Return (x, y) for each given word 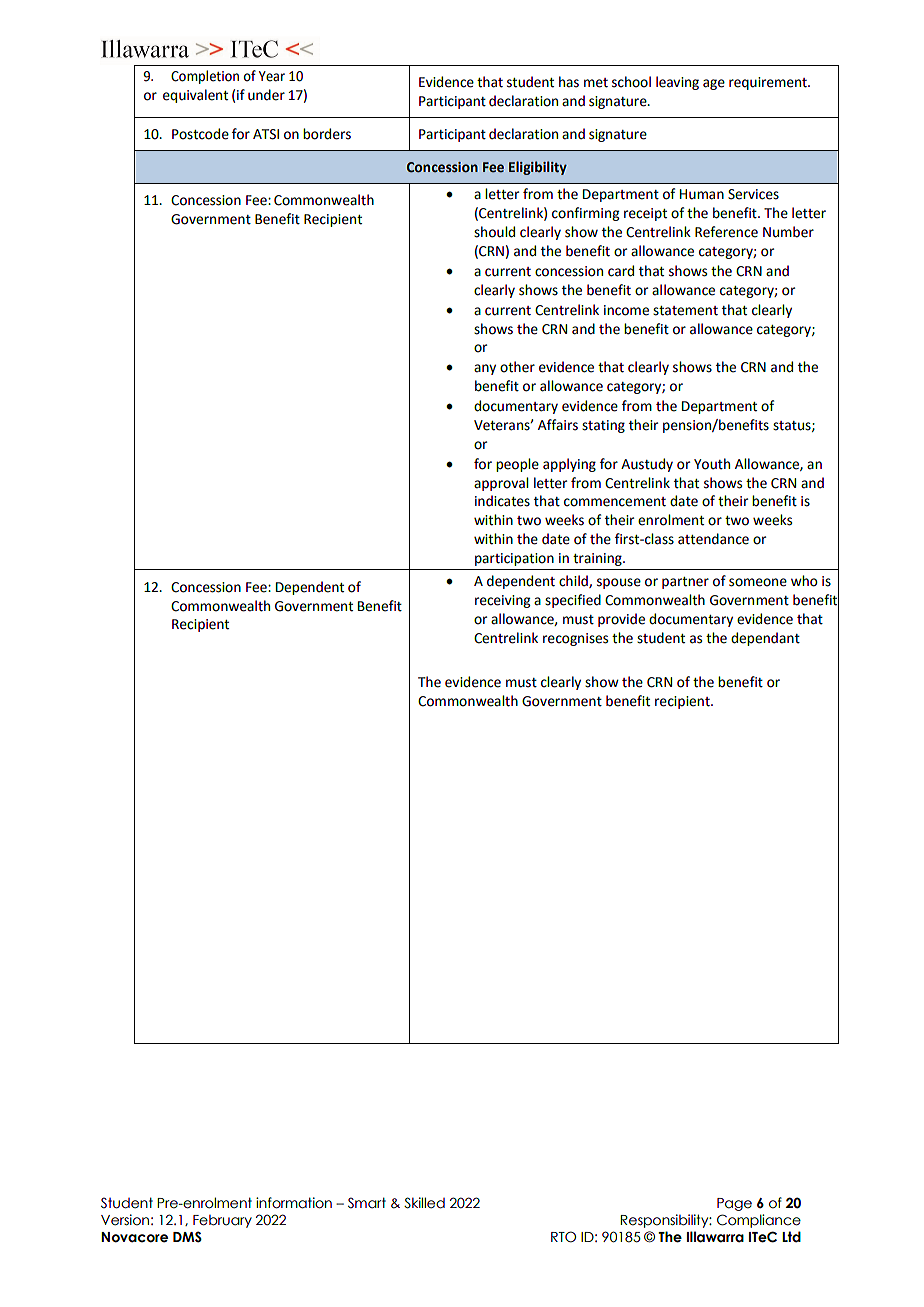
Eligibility (538, 168)
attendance (713, 539)
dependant (765, 639)
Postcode (200, 134)
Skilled (424, 1203)
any (485, 369)
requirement (769, 83)
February (222, 1221)
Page (734, 1204)
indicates (502, 501)
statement (685, 311)
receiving (502, 601)
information (294, 1203)
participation (514, 559)
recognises (575, 639)
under (266, 95)
